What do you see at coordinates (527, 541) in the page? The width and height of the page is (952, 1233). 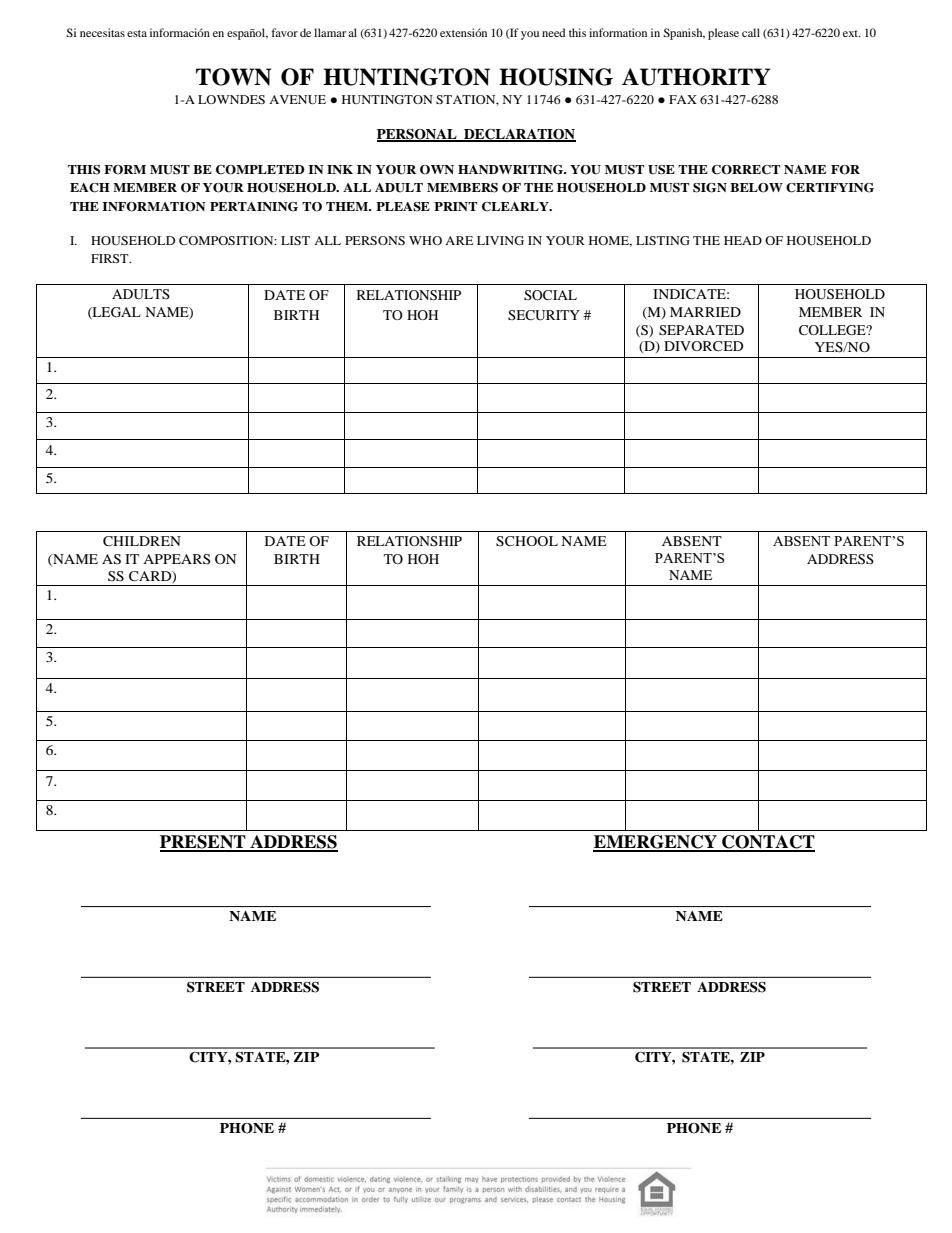 I see `SCHOOL` at bounding box center [527, 541].
